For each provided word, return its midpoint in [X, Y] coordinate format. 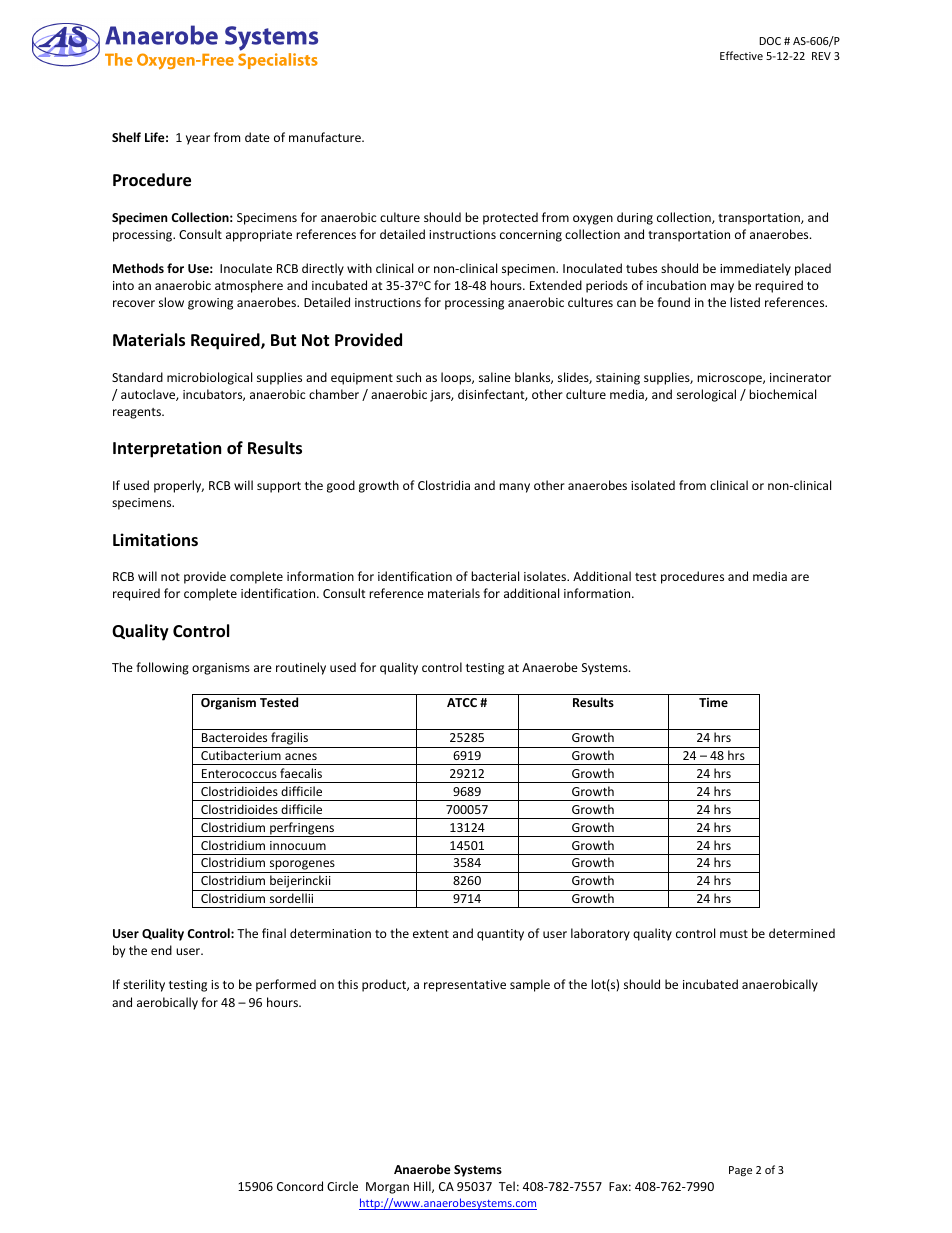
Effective [741, 55]
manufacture [326, 137]
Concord [300, 1186]
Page [740, 1171]
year [198, 140]
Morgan [387, 1188]
